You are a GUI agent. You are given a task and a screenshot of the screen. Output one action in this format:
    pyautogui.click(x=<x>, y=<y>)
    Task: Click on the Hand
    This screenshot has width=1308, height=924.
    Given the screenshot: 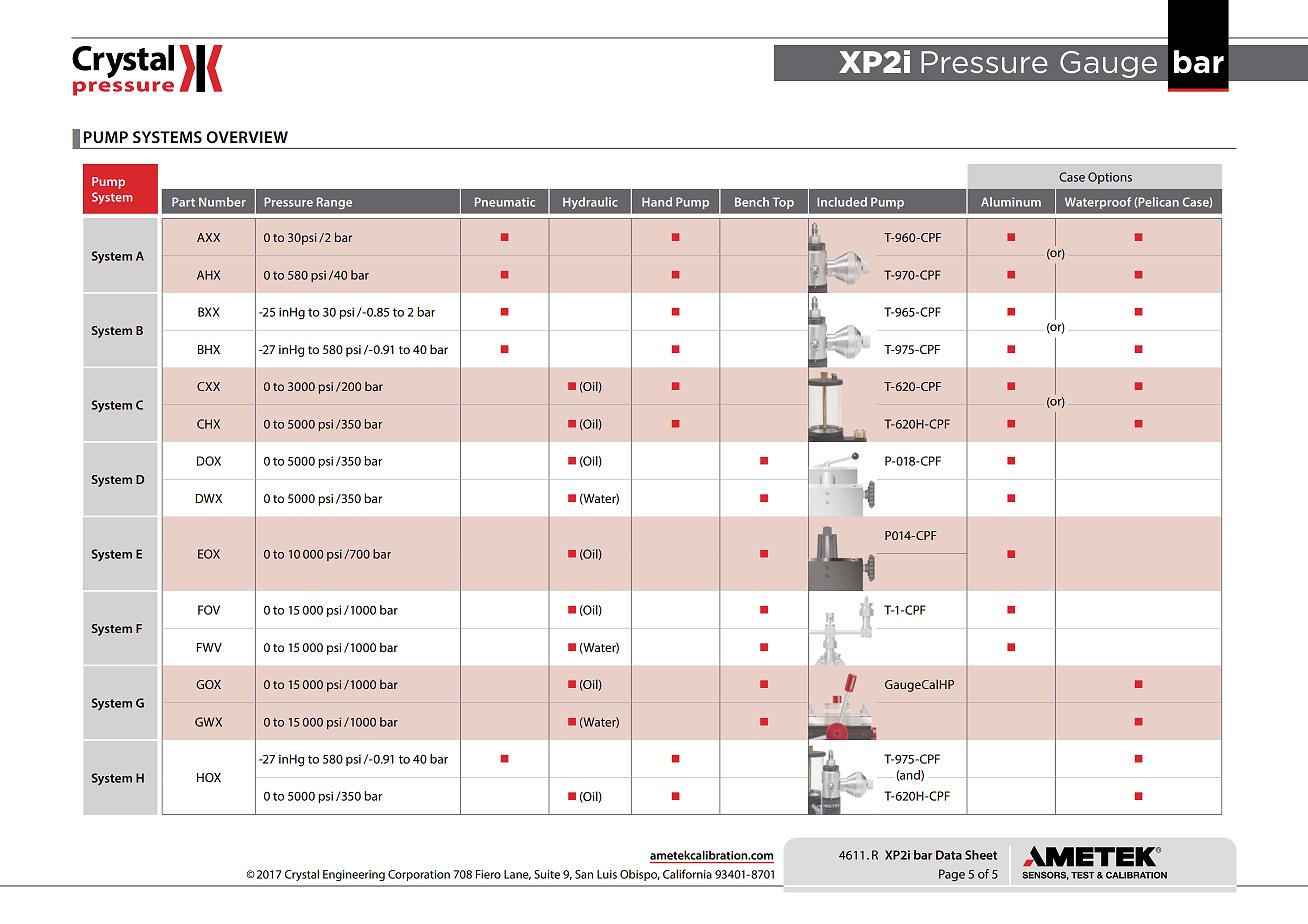 What is the action you would take?
    pyautogui.click(x=657, y=202)
